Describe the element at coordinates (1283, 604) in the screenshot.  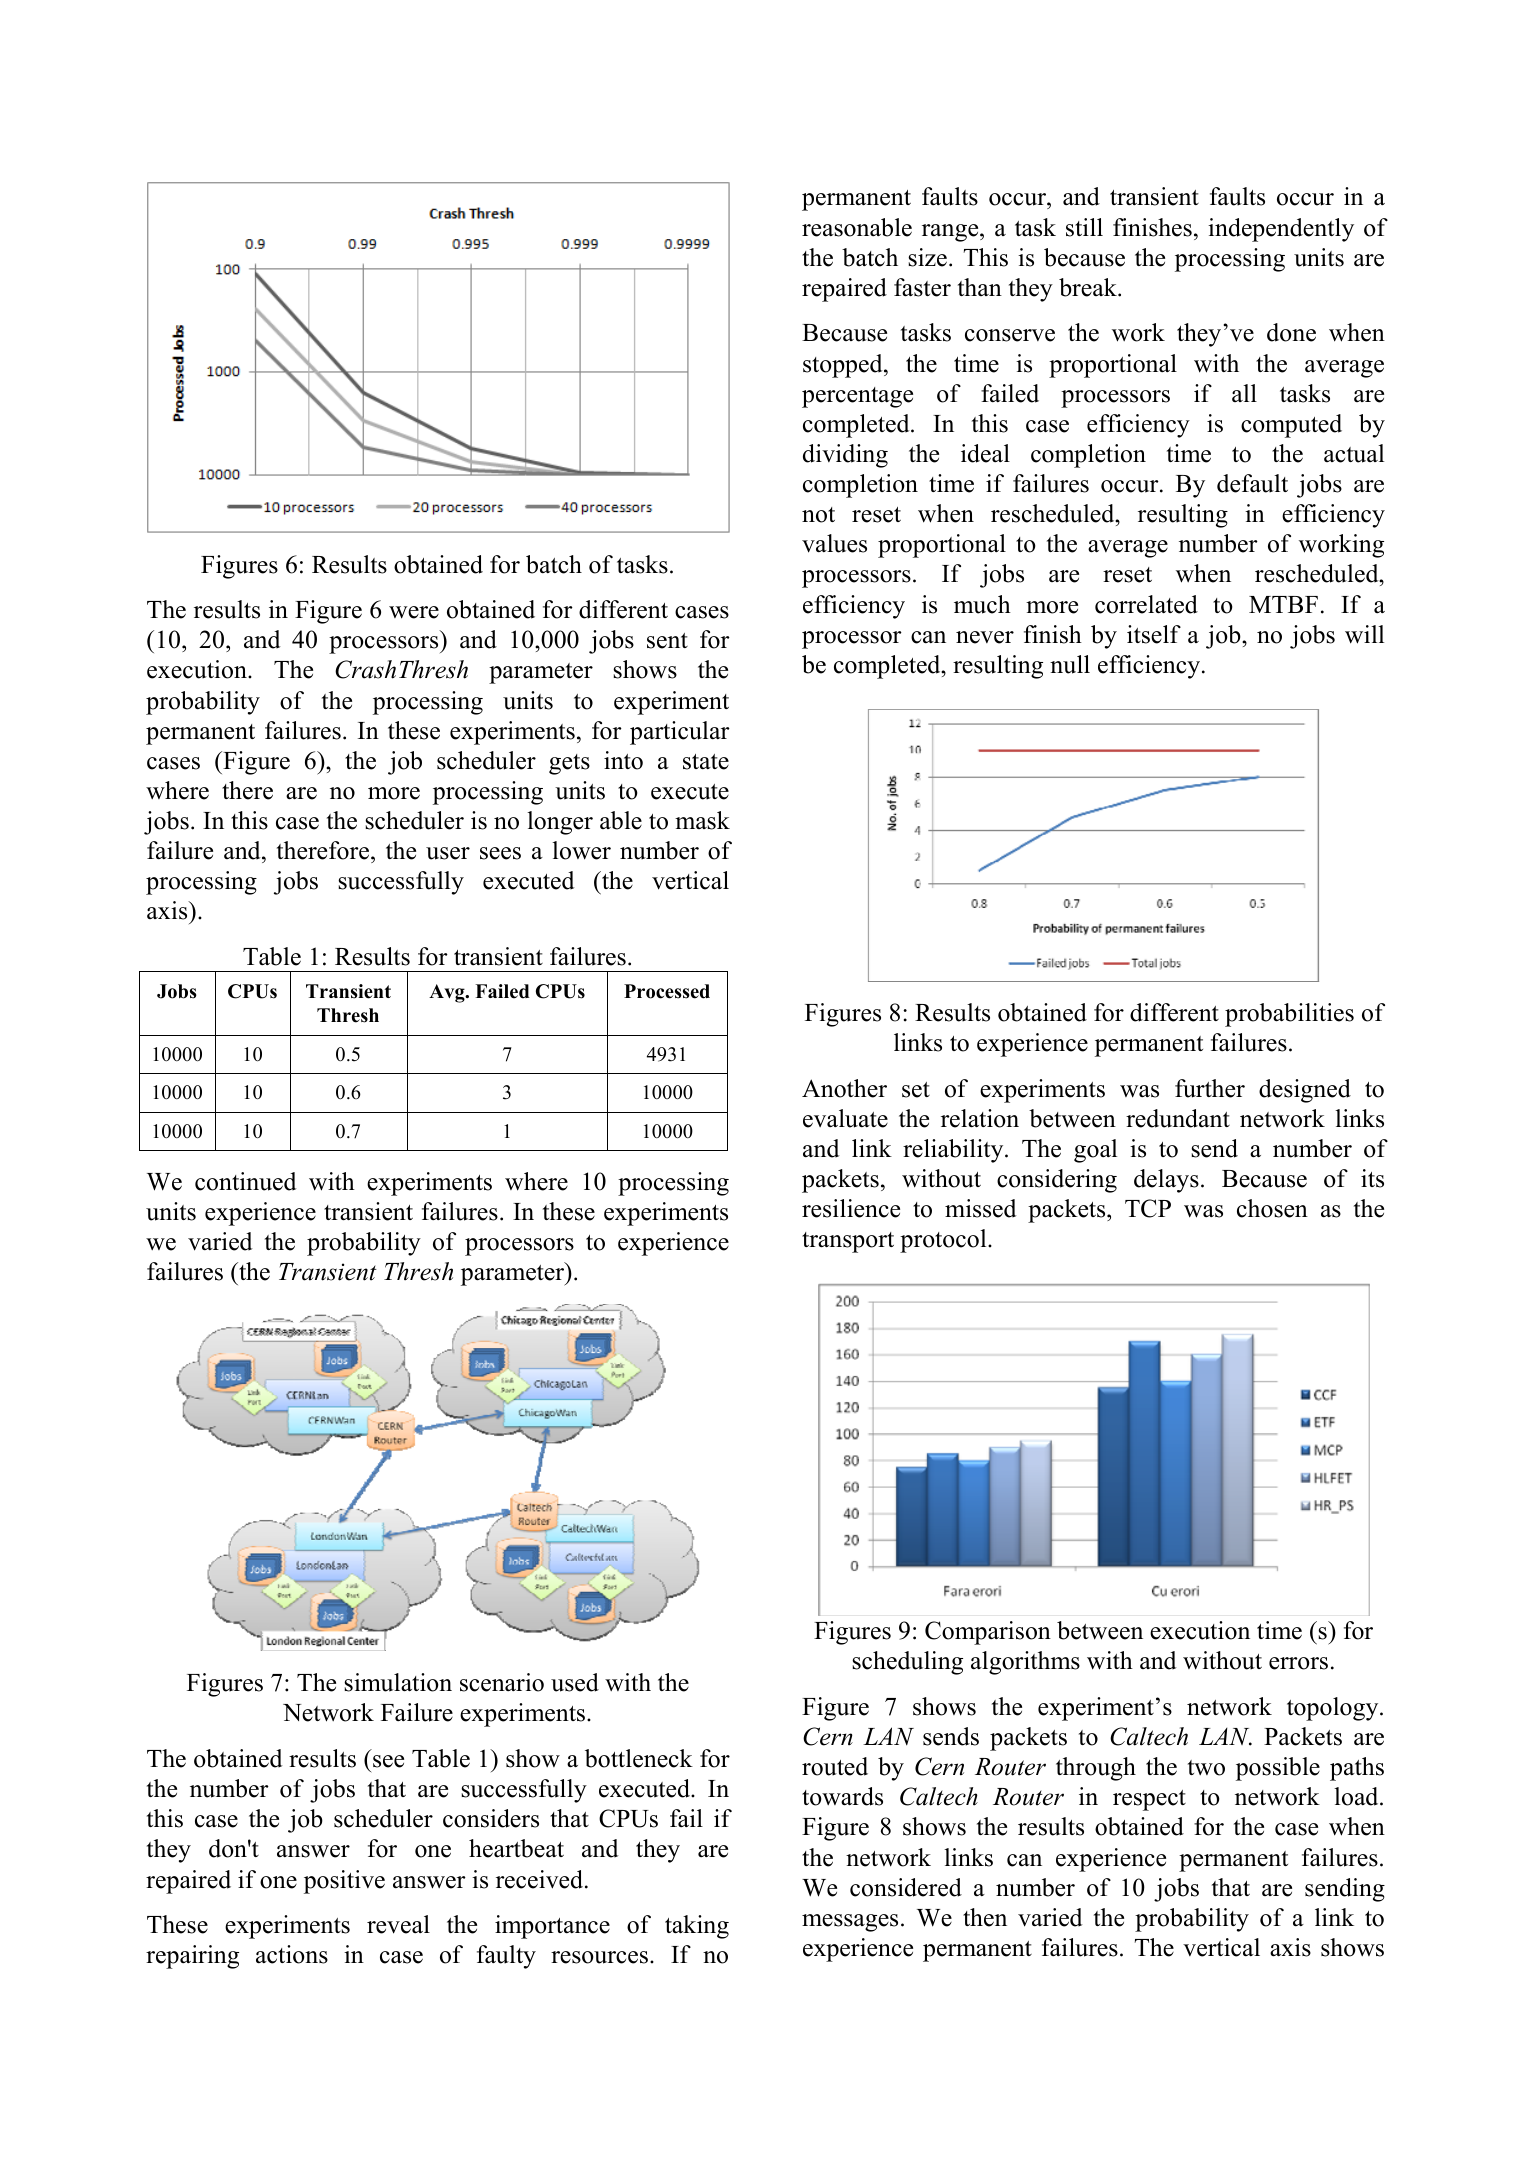
I see `MTBF` at that location.
